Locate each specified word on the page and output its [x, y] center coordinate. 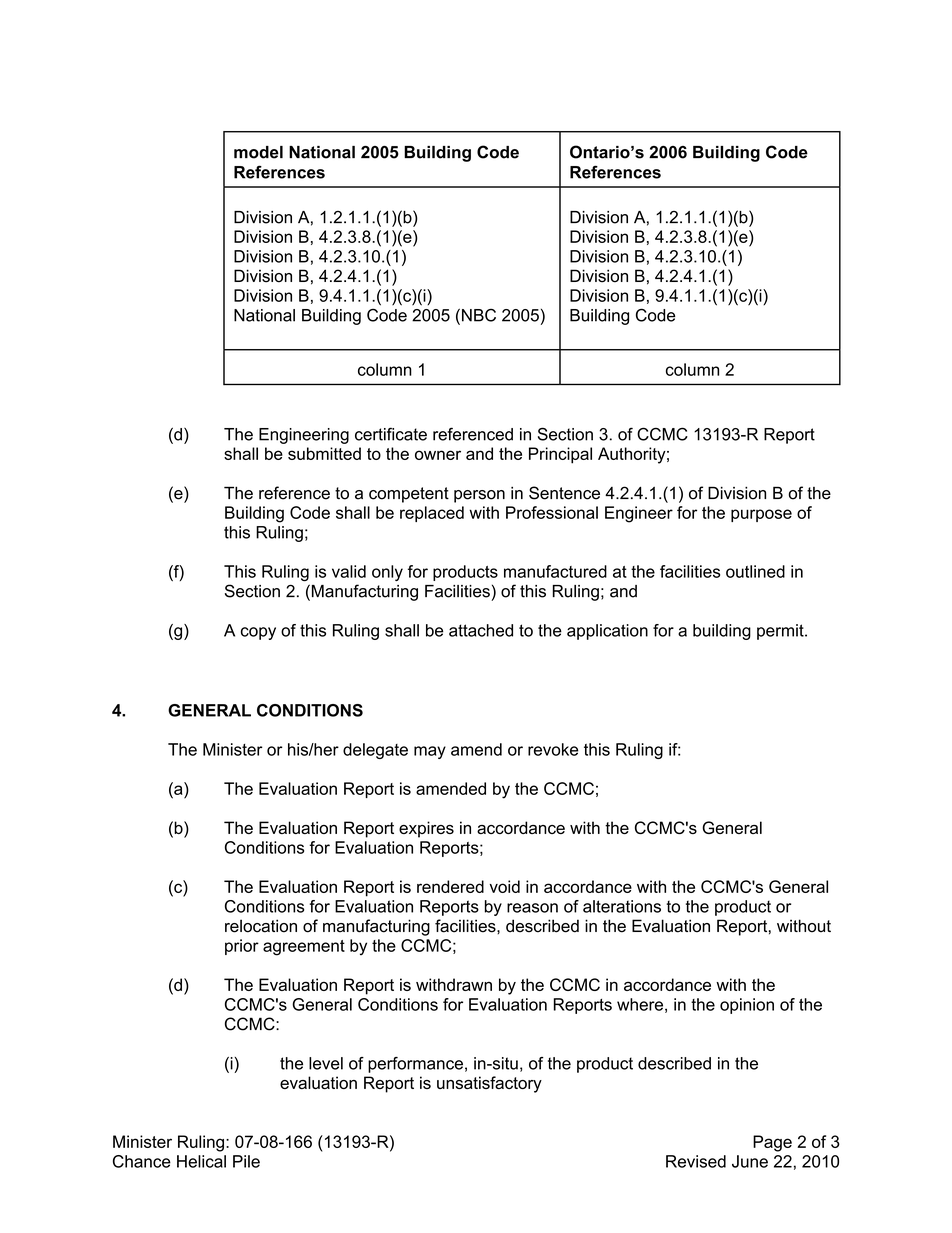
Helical [201, 1161]
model [258, 152]
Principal [560, 455]
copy [258, 633]
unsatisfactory [489, 1084]
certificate [391, 434]
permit [781, 632]
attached [481, 630]
